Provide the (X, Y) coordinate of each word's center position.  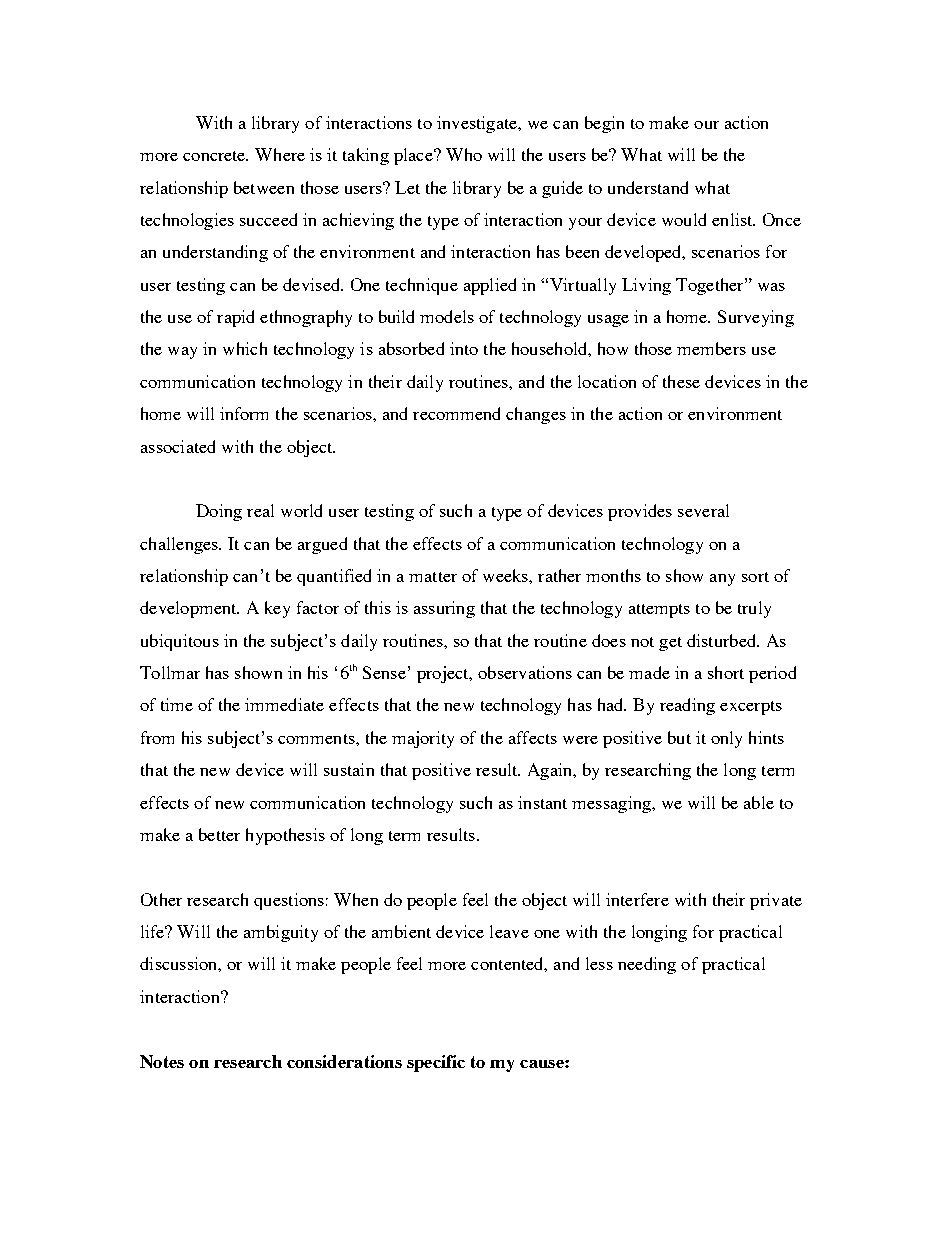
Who (464, 154)
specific (436, 1063)
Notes (162, 1061)
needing (647, 965)
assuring (444, 609)
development (189, 609)
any (722, 580)
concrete (215, 156)
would (684, 219)
